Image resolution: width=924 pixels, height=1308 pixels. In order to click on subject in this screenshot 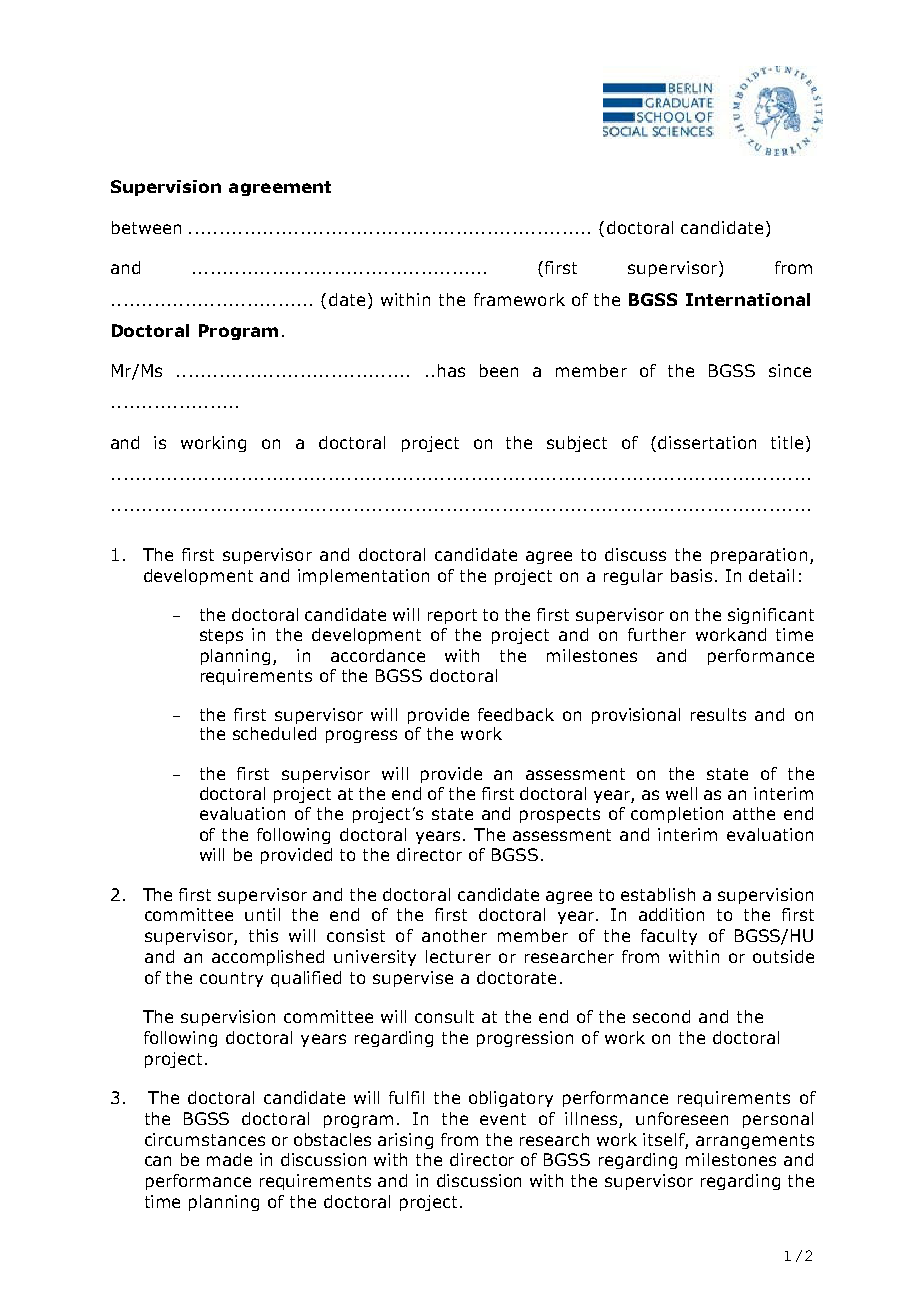, I will do `click(577, 444)`.
